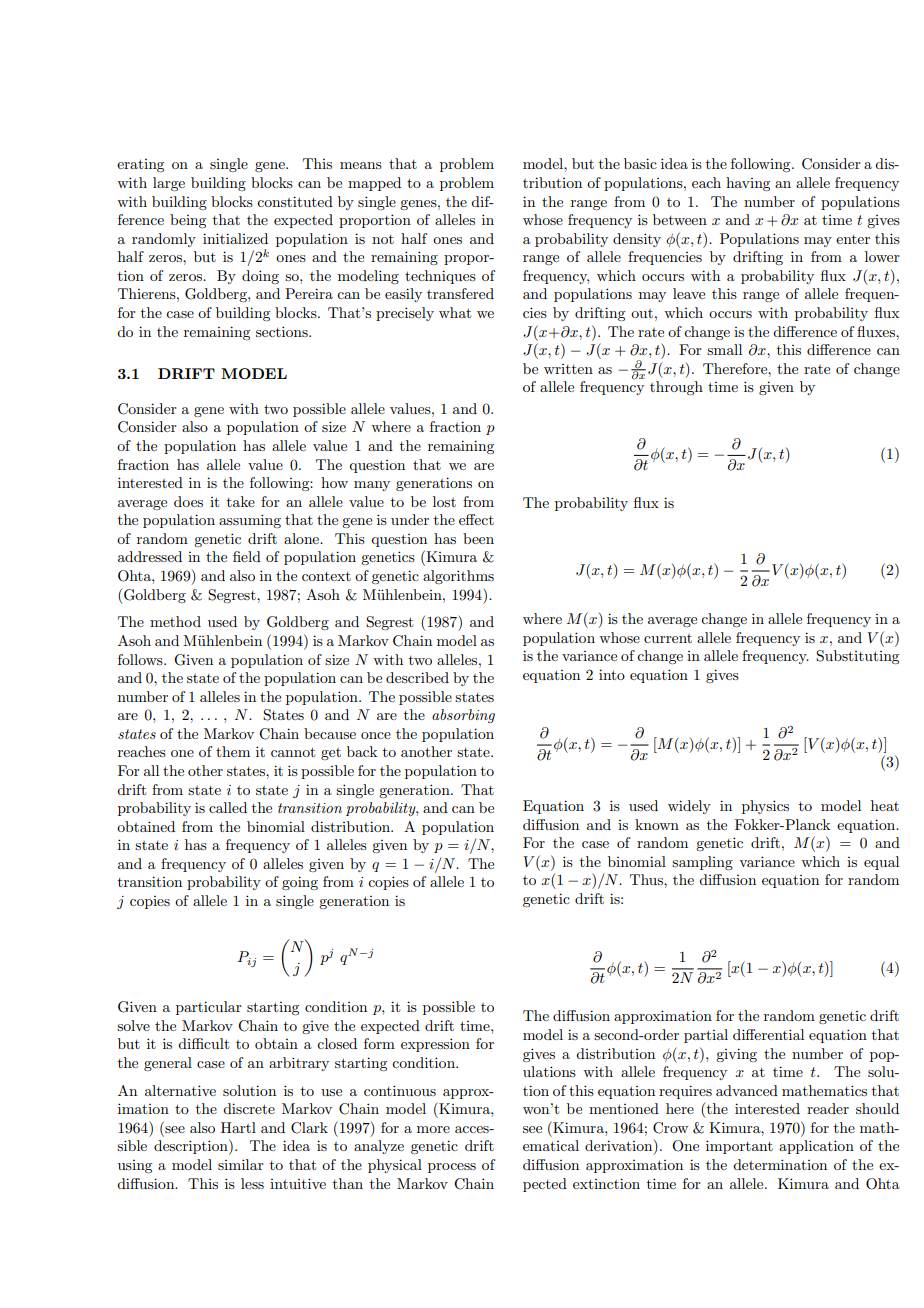 This document has width=924, height=1308. What do you see at coordinates (309, 293) in the document?
I see `Pereira` at bounding box center [309, 293].
